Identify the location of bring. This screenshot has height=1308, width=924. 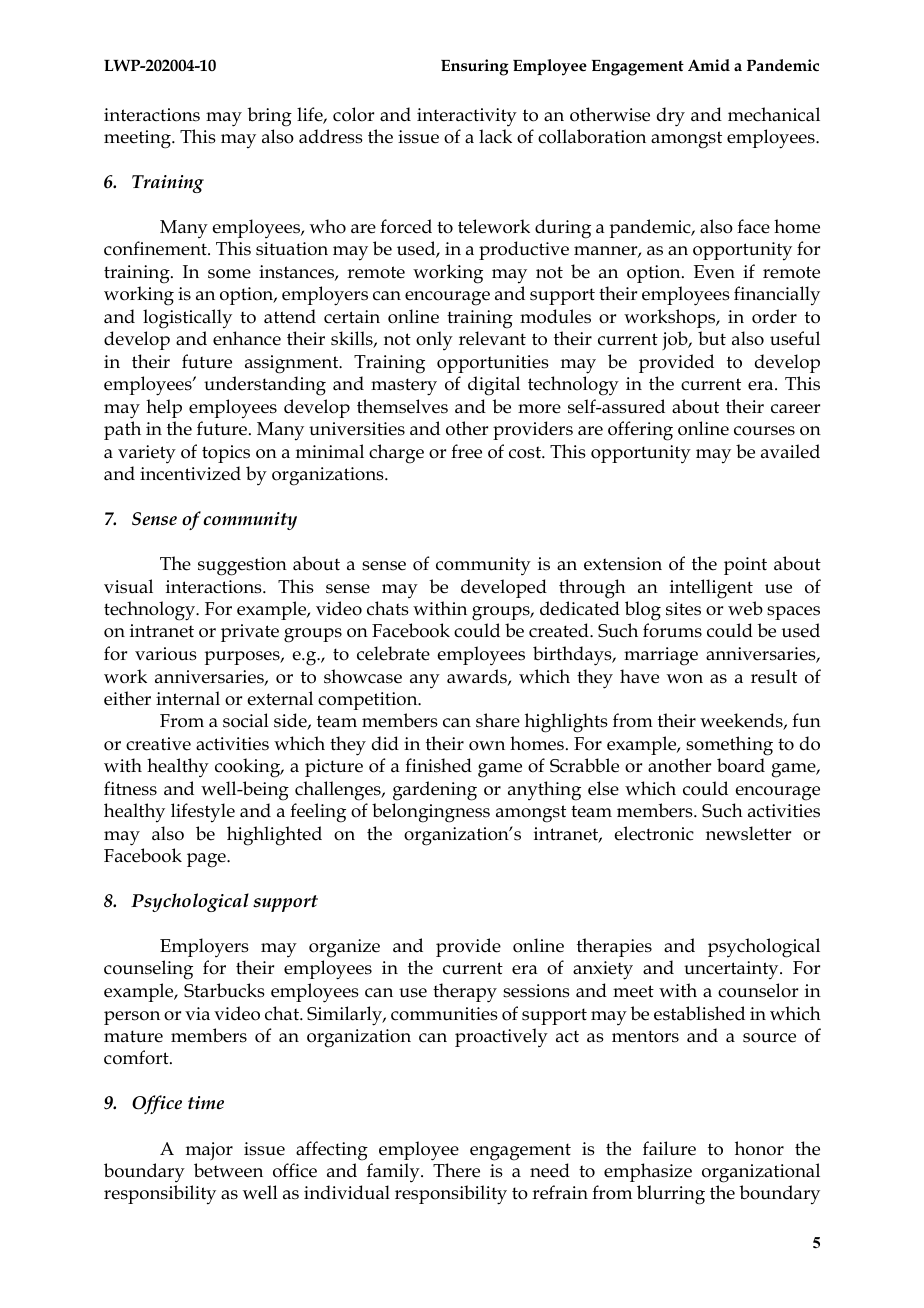
(269, 117).
